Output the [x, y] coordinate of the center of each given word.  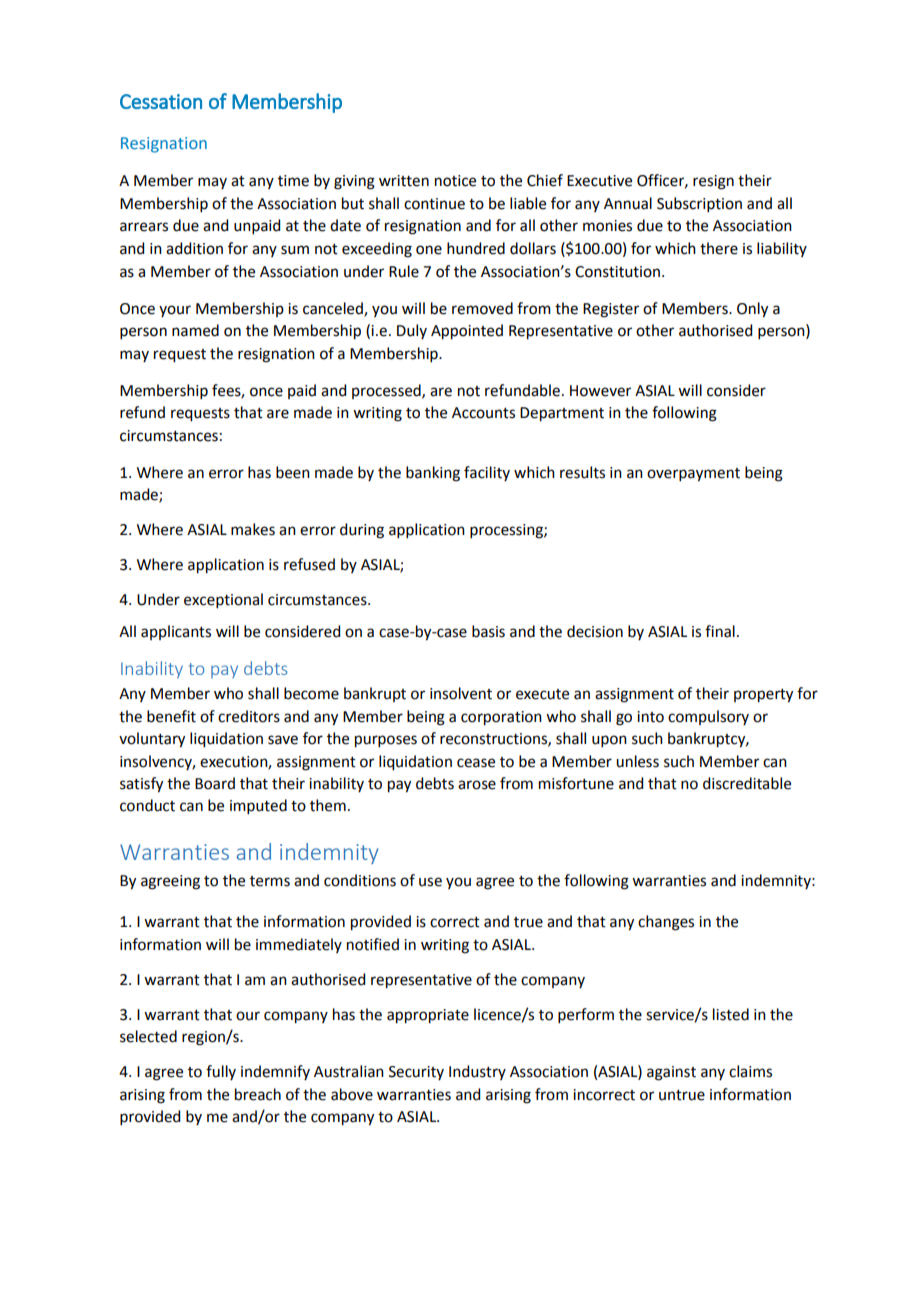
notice [455, 181]
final [720, 631]
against [671, 1073]
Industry [477, 1072]
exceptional [223, 600]
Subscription [699, 204]
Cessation [161, 101]
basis [488, 631]
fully [221, 1072]
